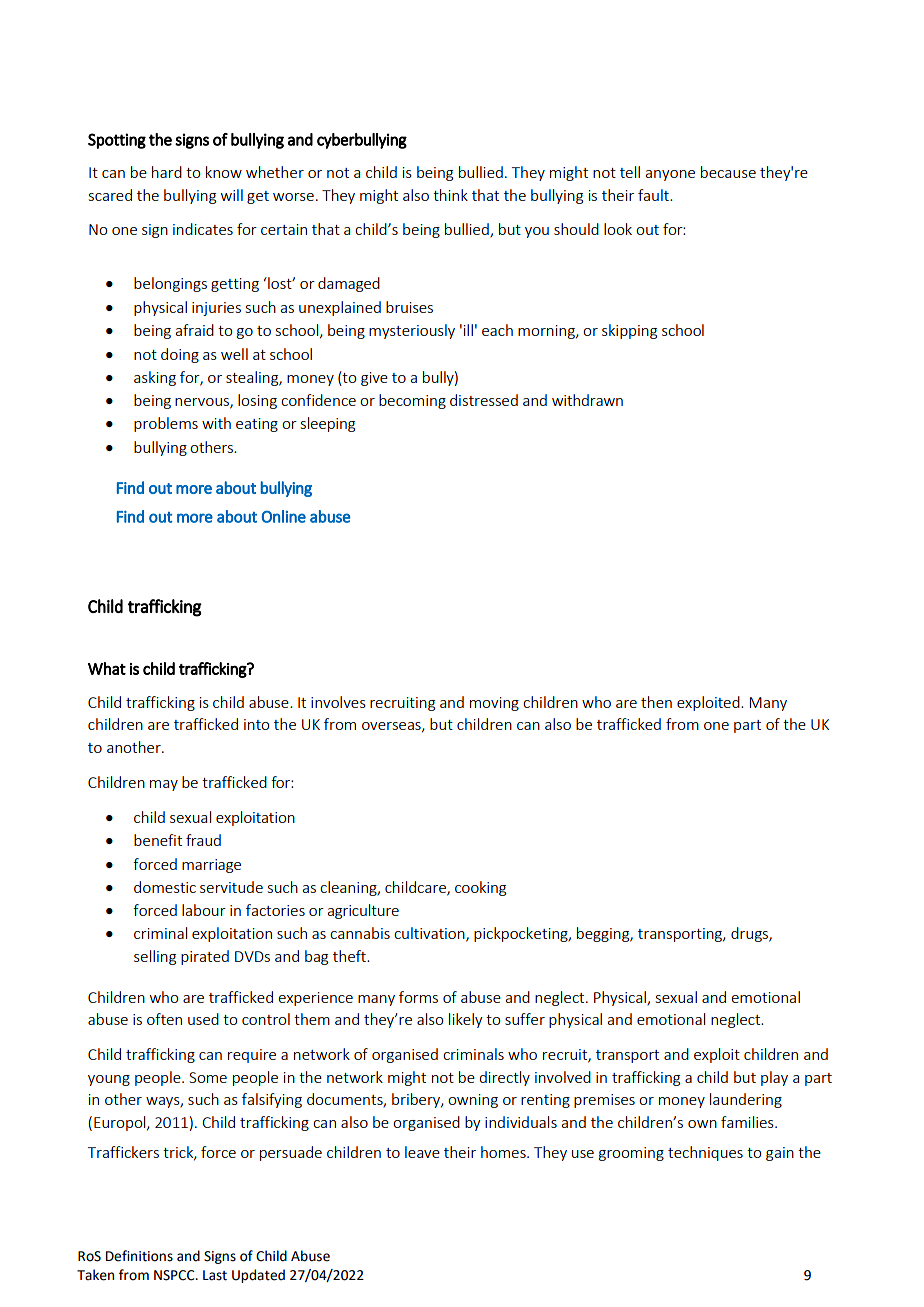 The width and height of the screenshot is (924, 1307). I want to click on anyone, so click(670, 175).
